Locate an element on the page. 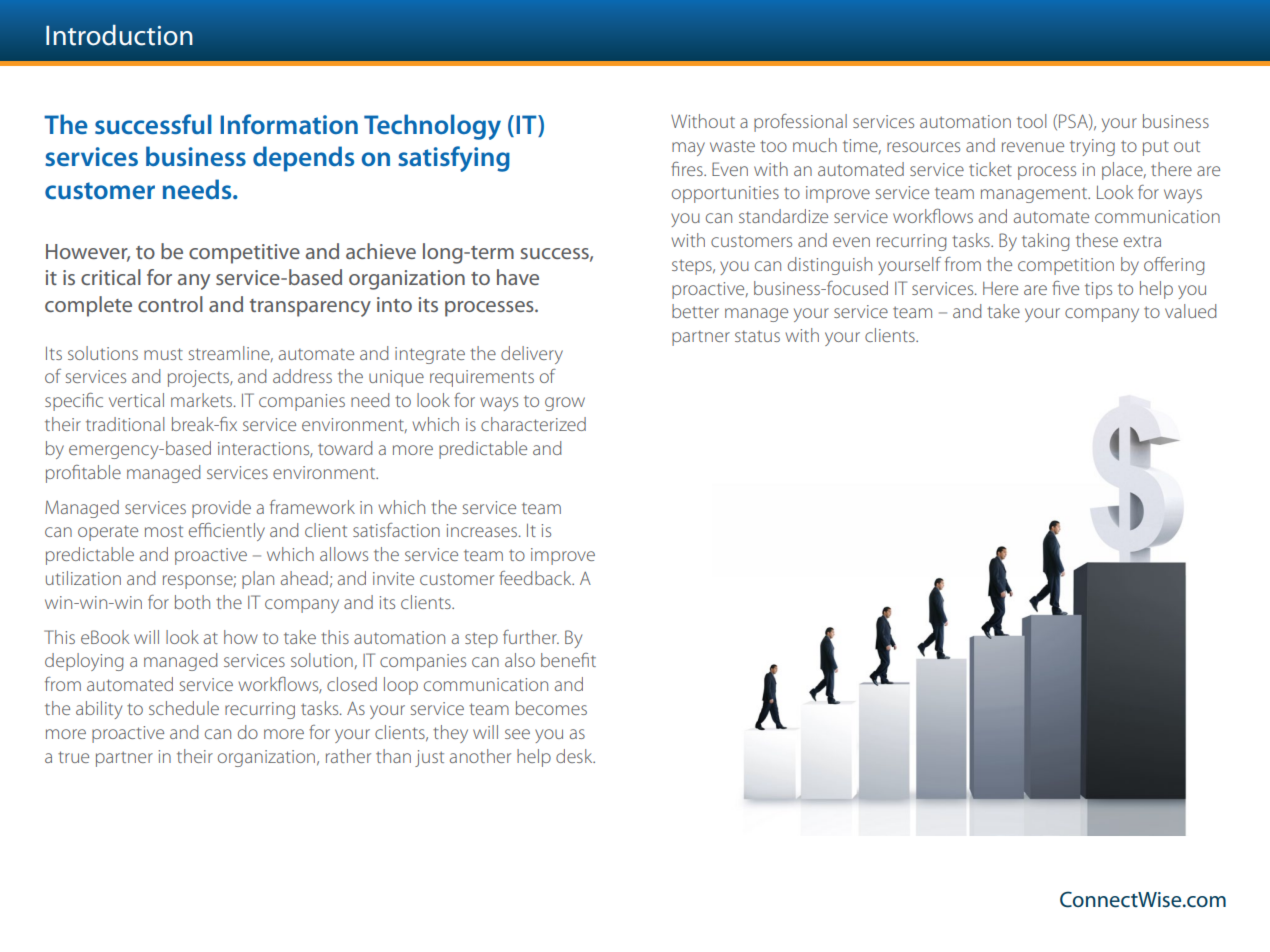 The width and height of the page is (1270, 952). feedback is located at coordinates (536, 578).
